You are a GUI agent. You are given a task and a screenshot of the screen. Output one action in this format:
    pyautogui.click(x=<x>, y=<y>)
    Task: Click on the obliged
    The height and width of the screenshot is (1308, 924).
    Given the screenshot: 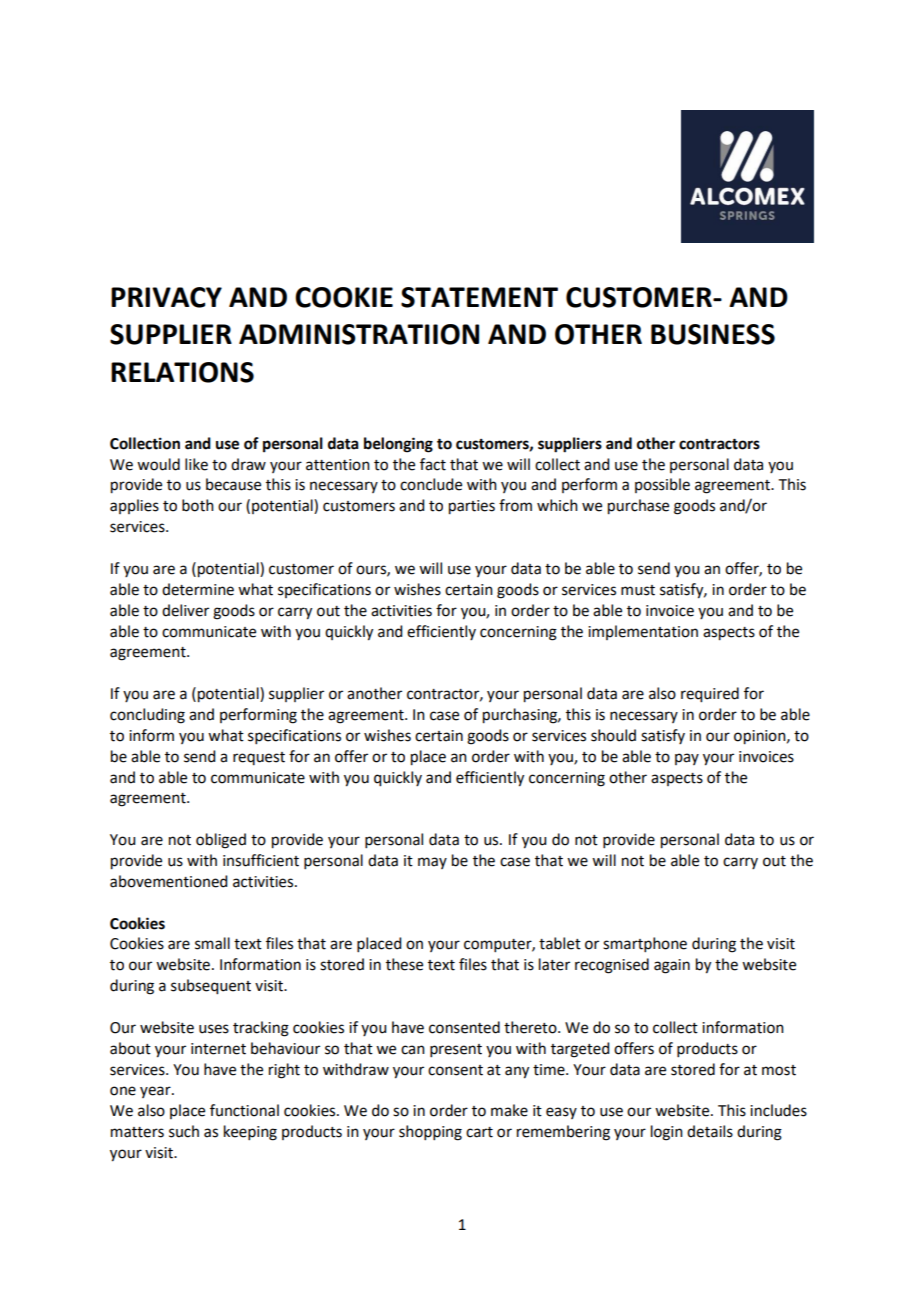 What is the action you would take?
    pyautogui.click(x=221, y=841)
